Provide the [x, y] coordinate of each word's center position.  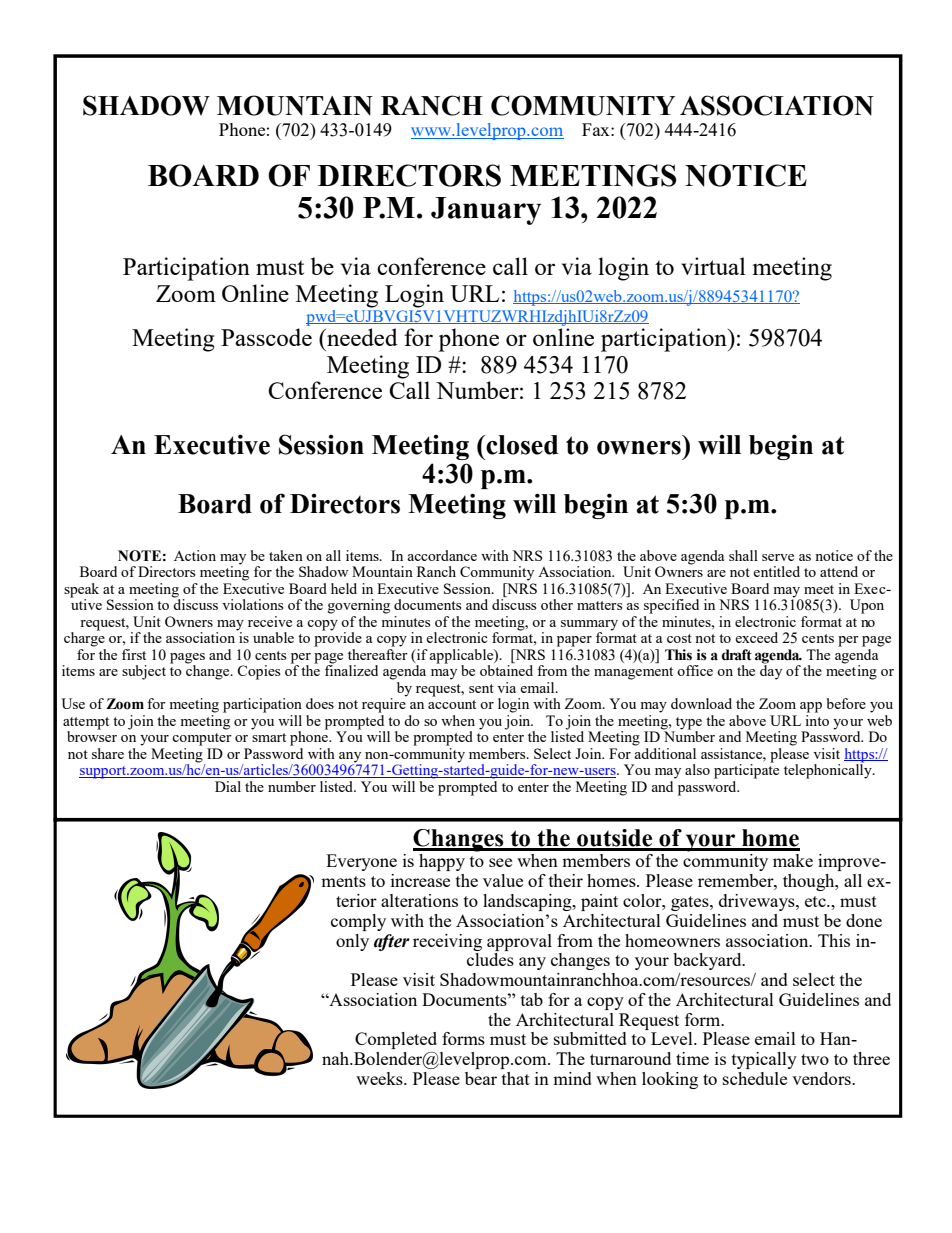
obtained [506, 670]
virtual [713, 266]
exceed [756, 637]
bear [481, 1078]
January [486, 211]
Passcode [266, 337]
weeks [380, 1078]
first [134, 654]
